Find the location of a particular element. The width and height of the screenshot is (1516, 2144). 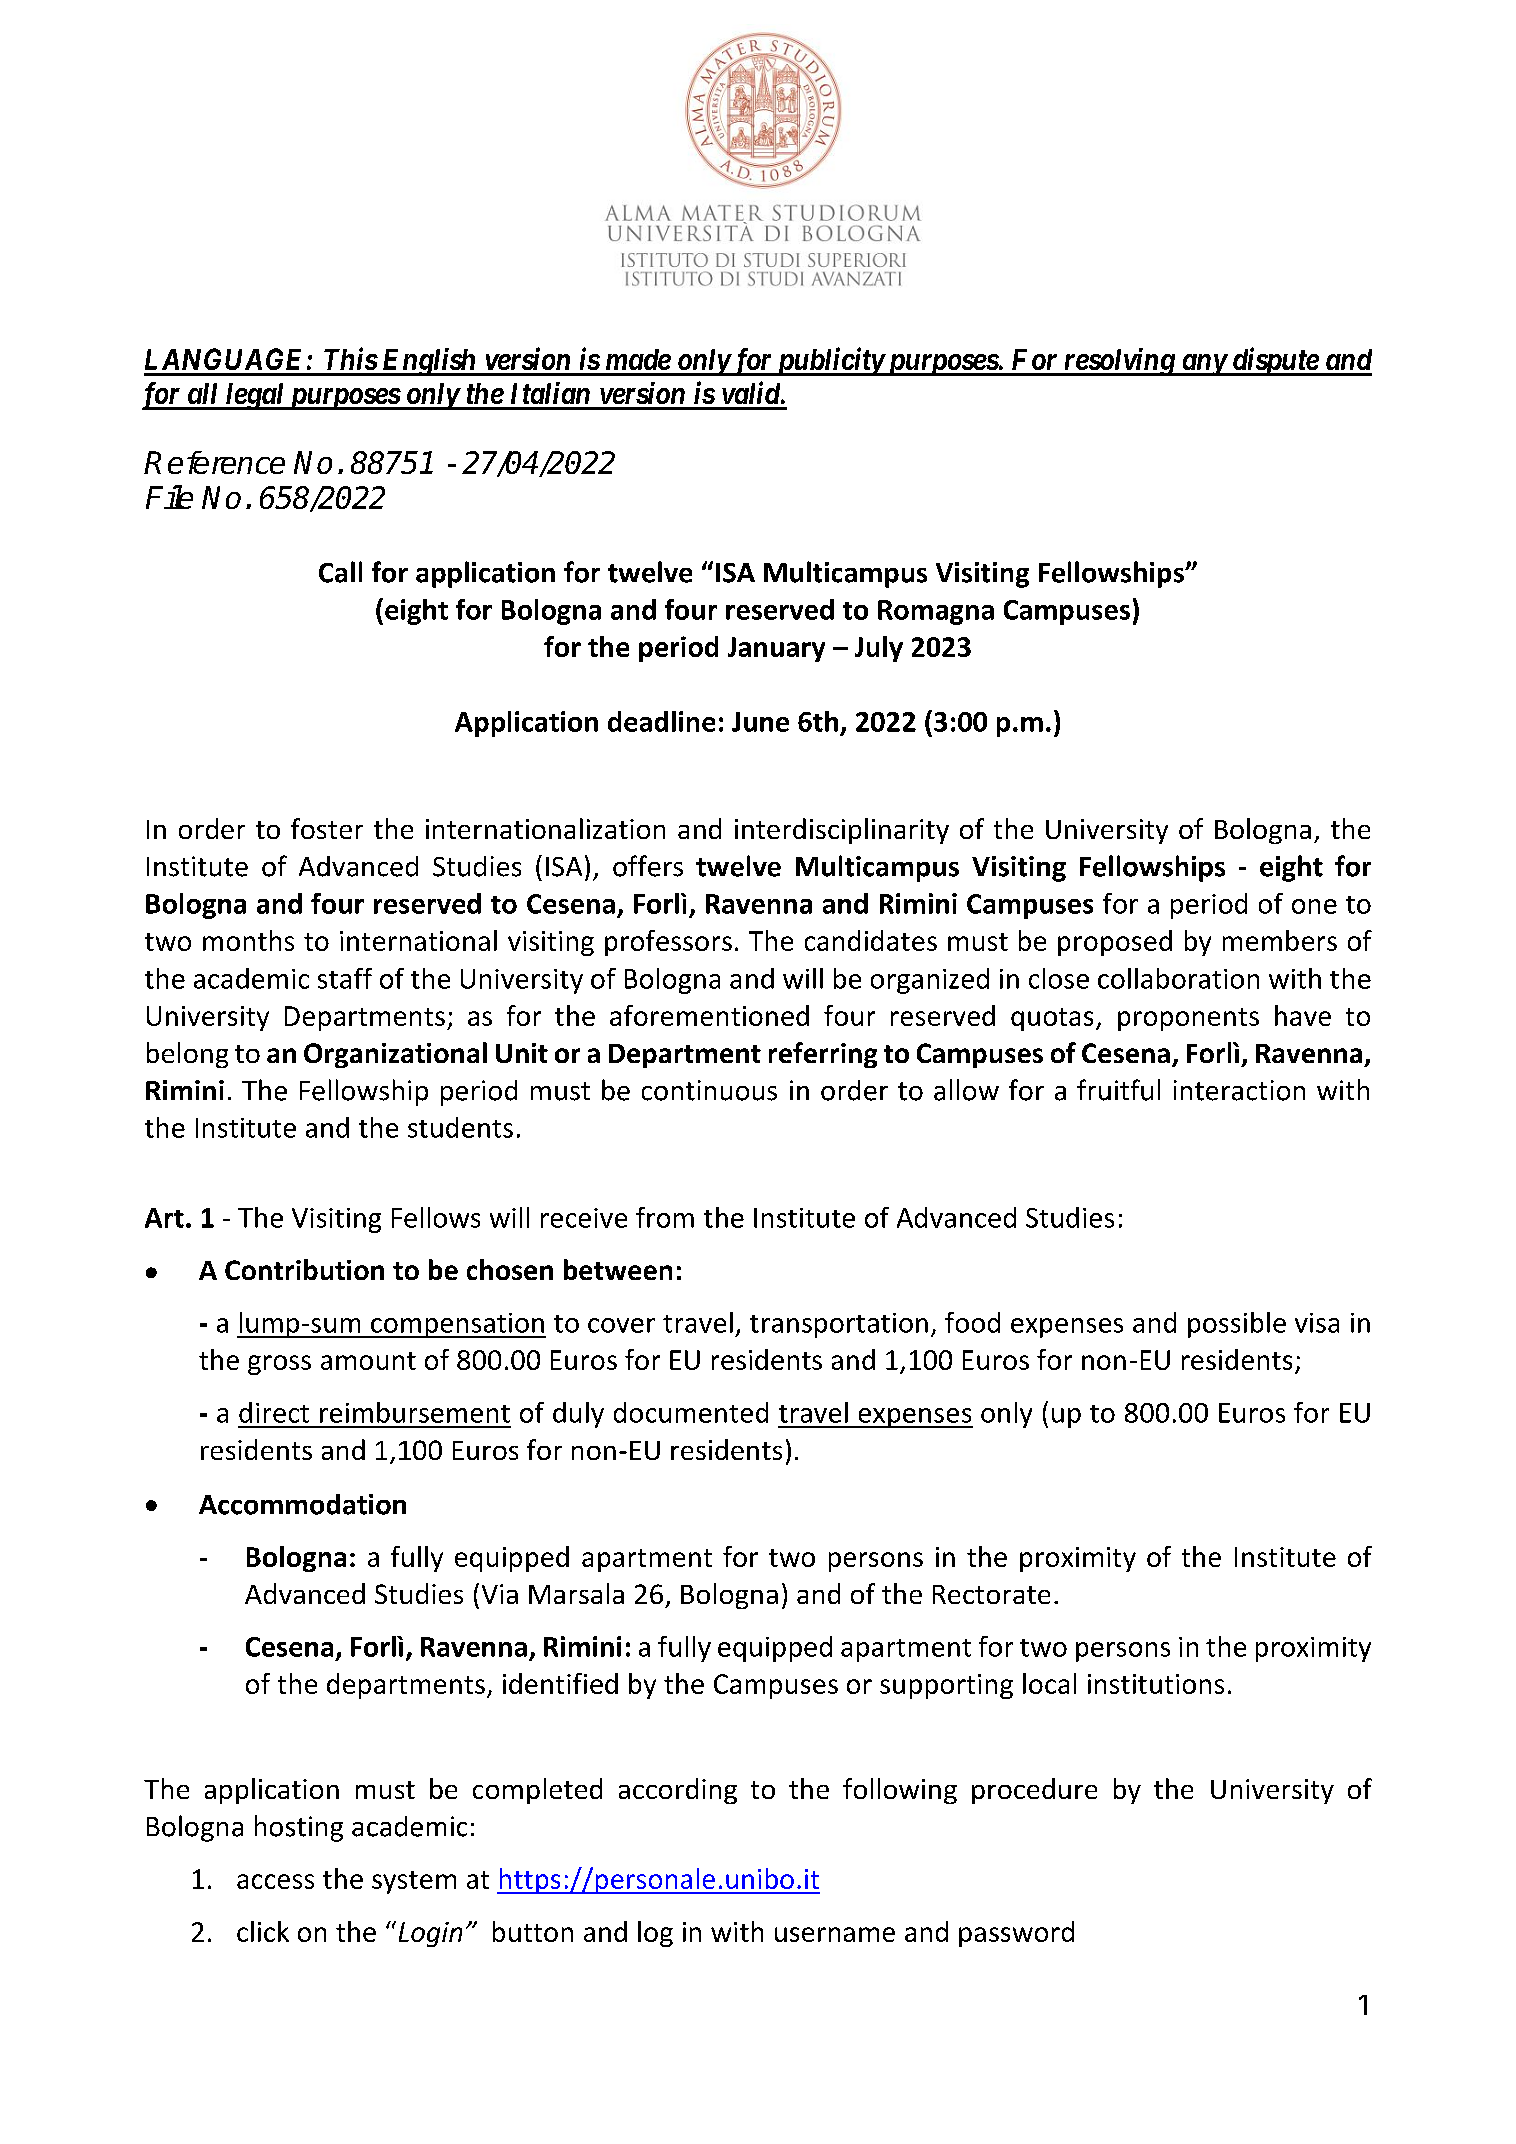

legal is located at coordinates (255, 396).
